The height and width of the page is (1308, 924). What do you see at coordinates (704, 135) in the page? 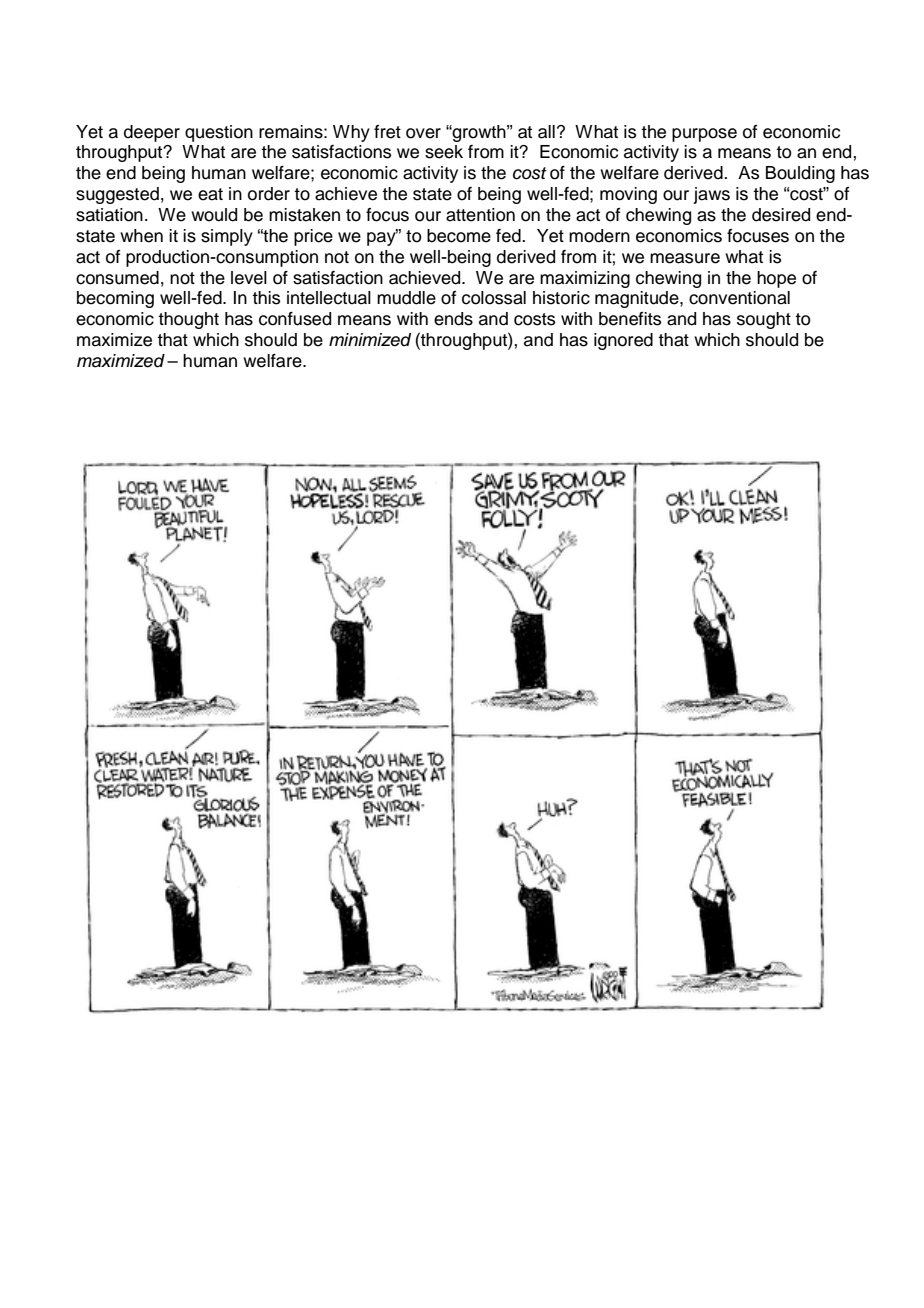
I see `purpose` at bounding box center [704, 135].
